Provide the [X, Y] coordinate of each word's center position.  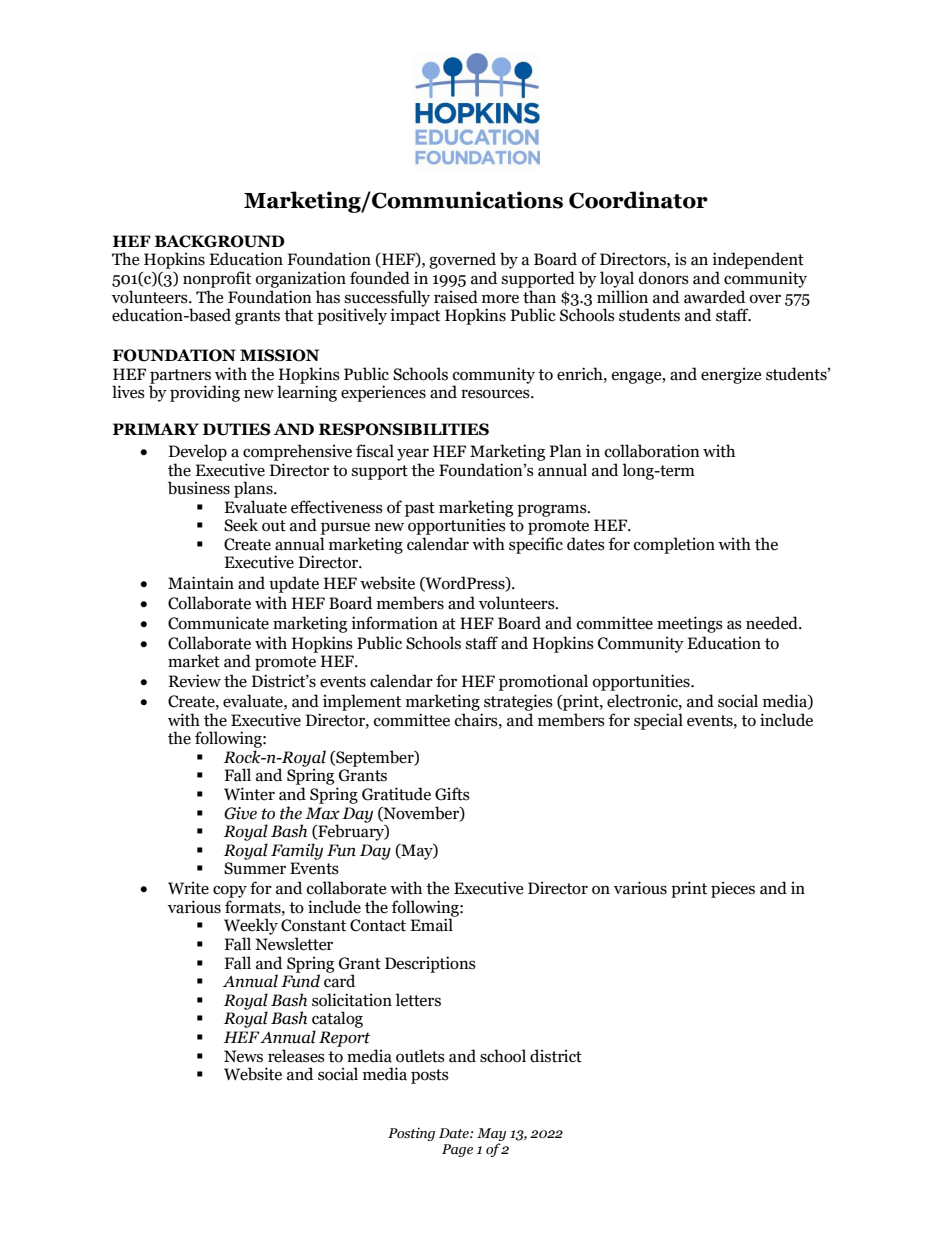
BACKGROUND [220, 241]
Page [457, 1150]
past [420, 509]
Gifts [452, 794]
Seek [241, 525]
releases [296, 1056]
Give [240, 813]
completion [674, 545]
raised [456, 297]
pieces [733, 889]
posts [430, 1076]
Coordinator [638, 200]
